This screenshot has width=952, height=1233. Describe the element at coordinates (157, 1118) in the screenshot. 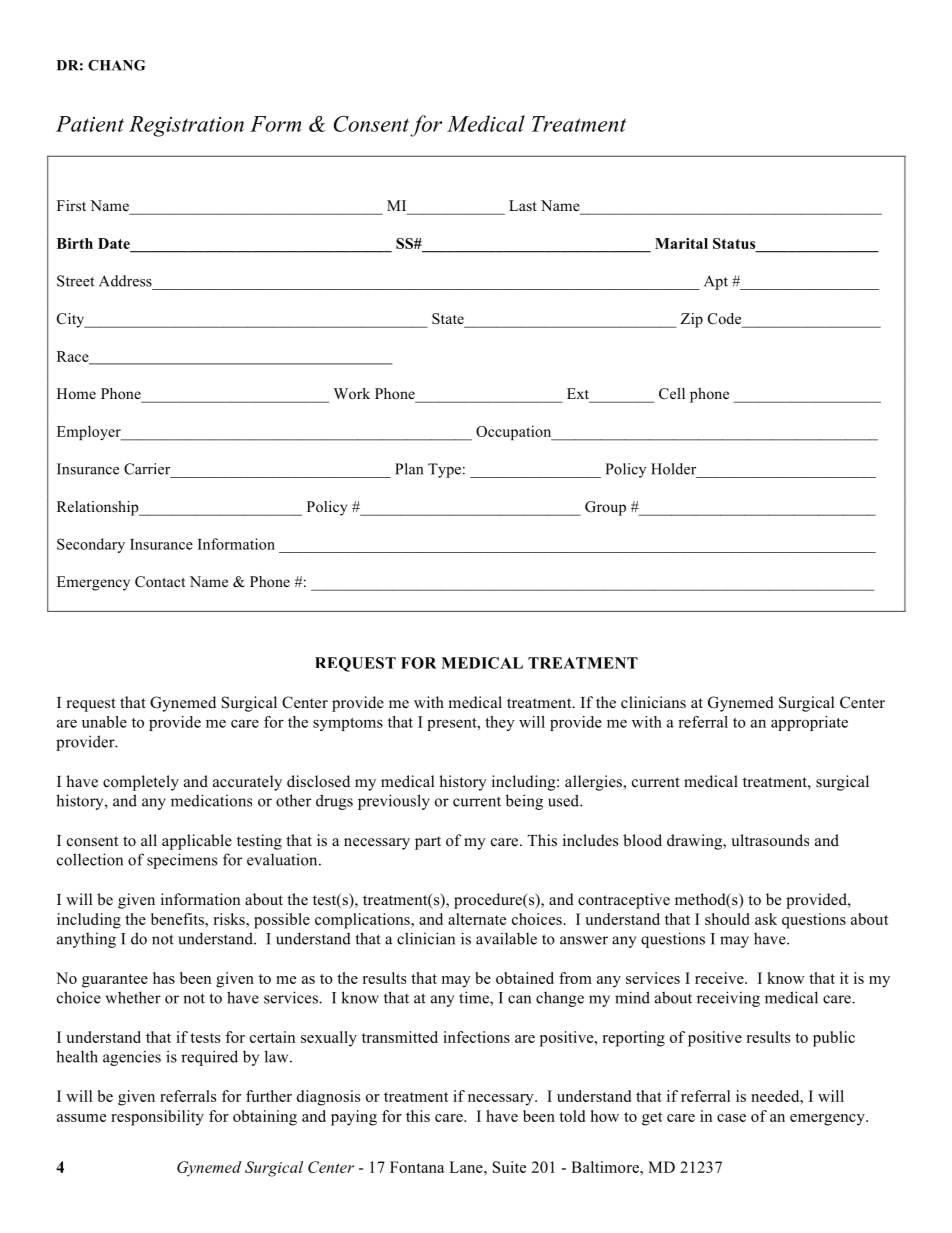

I see `responsibility` at that location.
